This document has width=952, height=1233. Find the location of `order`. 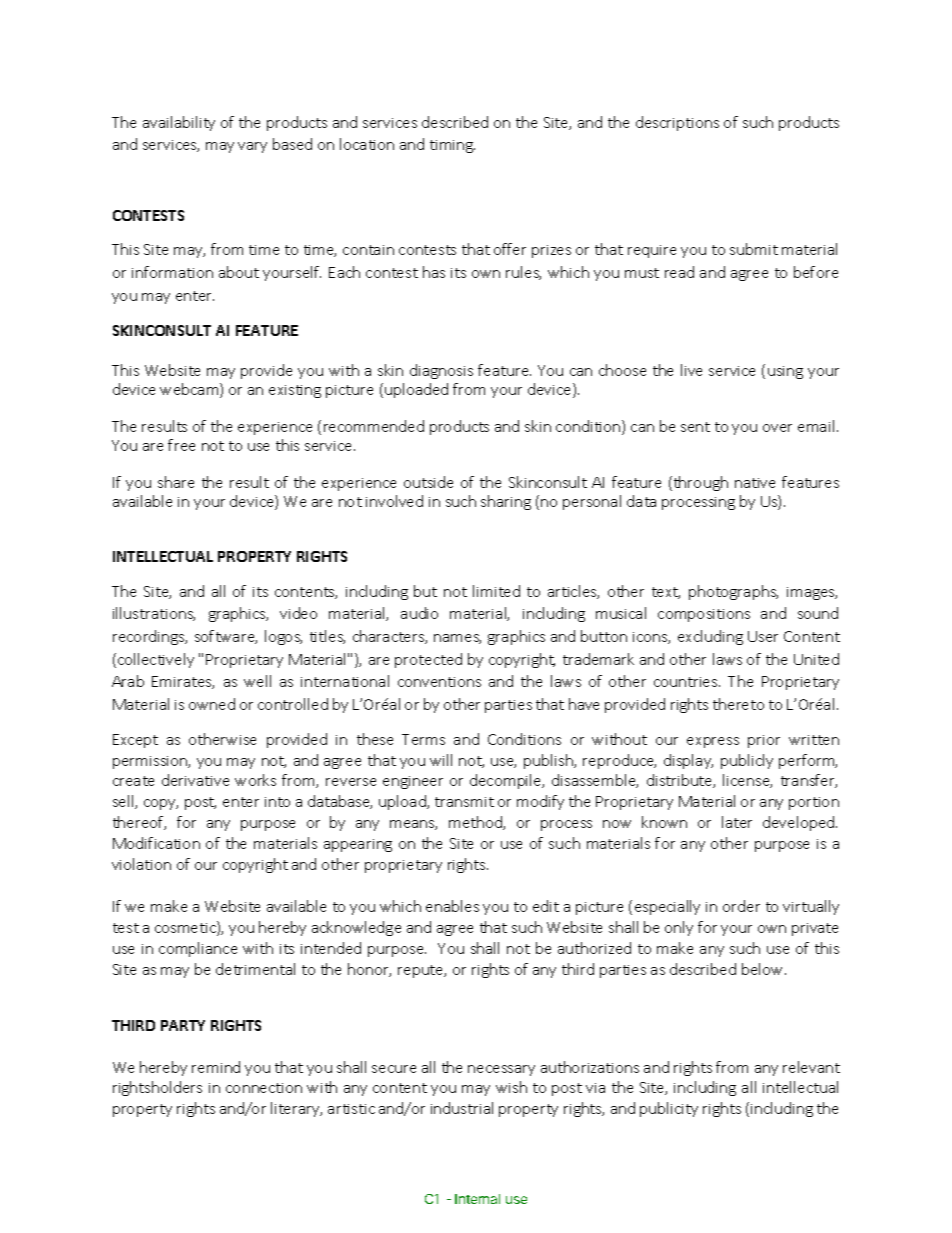

order is located at coordinates (741, 906).
